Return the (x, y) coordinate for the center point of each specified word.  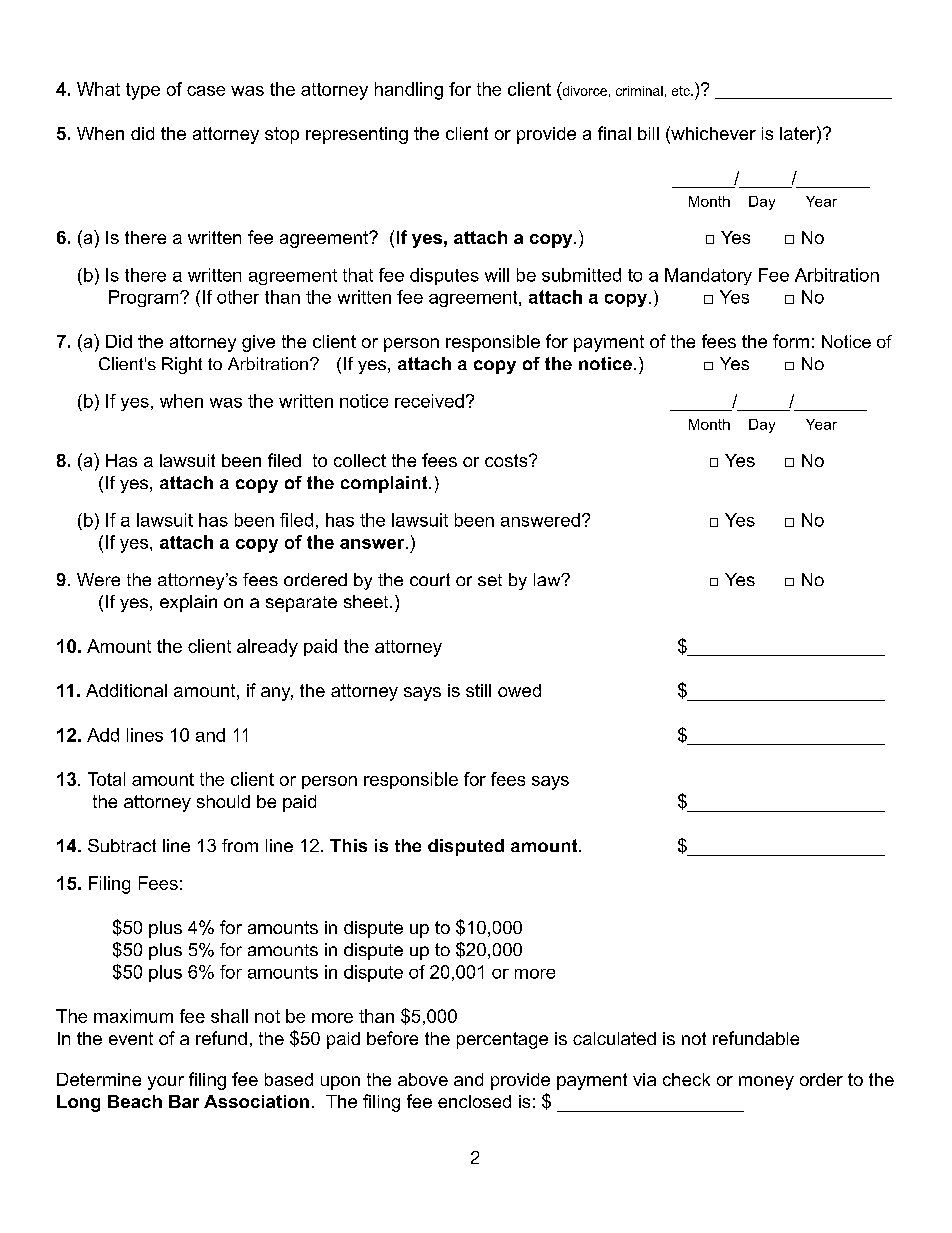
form (791, 341)
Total (106, 779)
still (478, 690)
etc (682, 91)
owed (519, 690)
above (423, 1079)
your (166, 1083)
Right (182, 365)
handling (409, 91)
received (429, 401)
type (143, 91)
